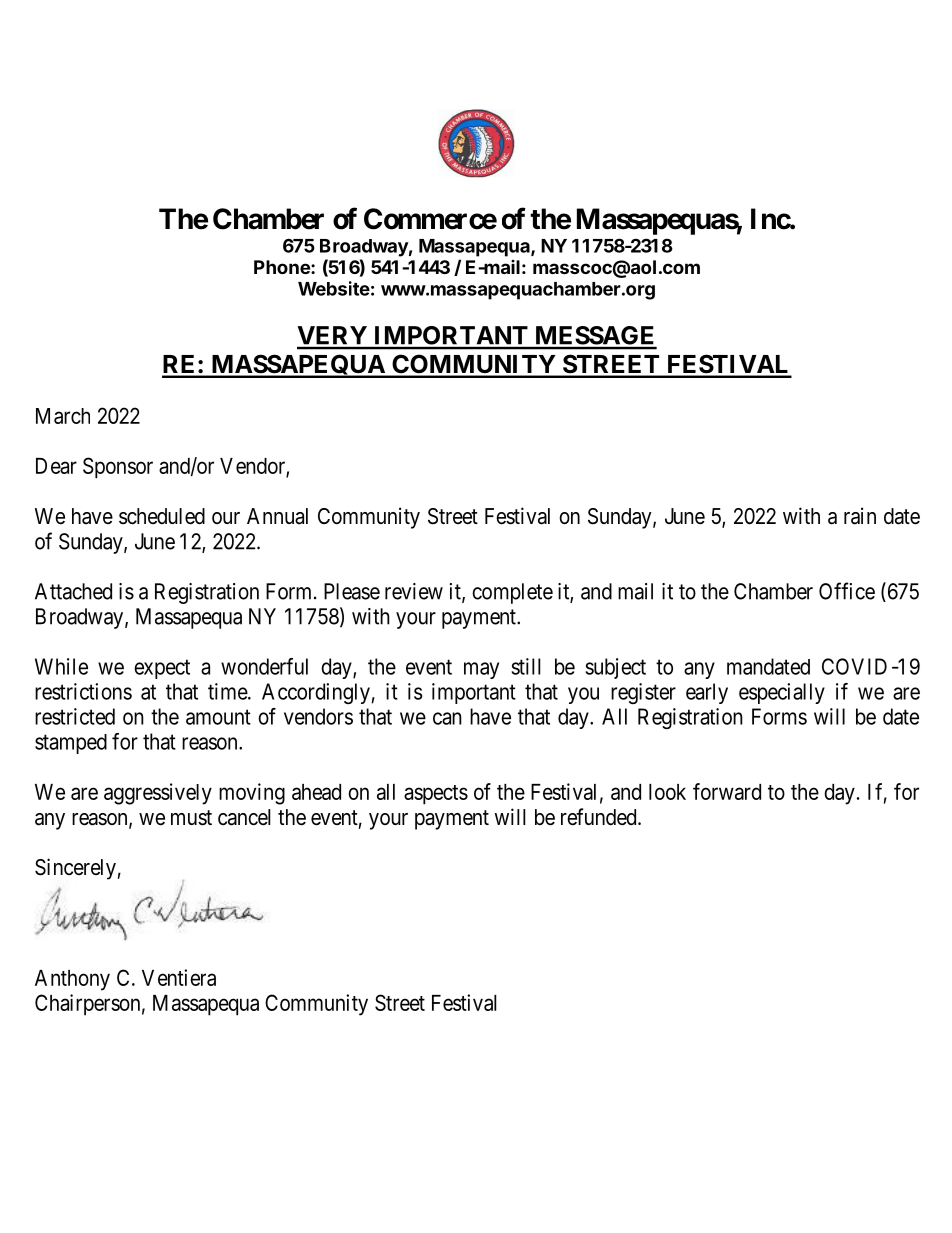 The width and height of the screenshot is (952, 1233). Describe the element at coordinates (162, 669) in the screenshot. I see `expect` at that location.
